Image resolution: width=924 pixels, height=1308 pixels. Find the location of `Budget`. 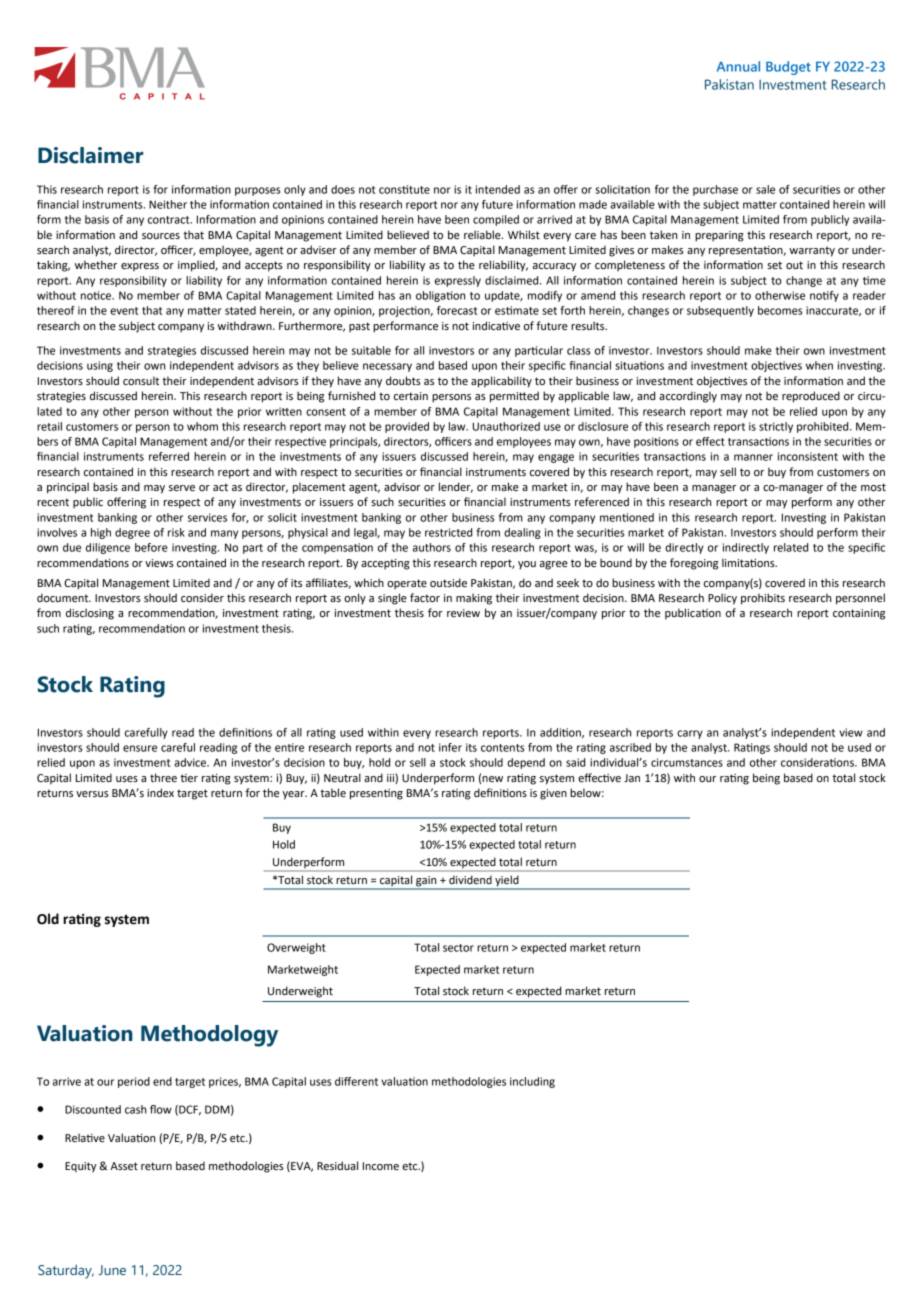

Budget is located at coordinates (788, 68).
